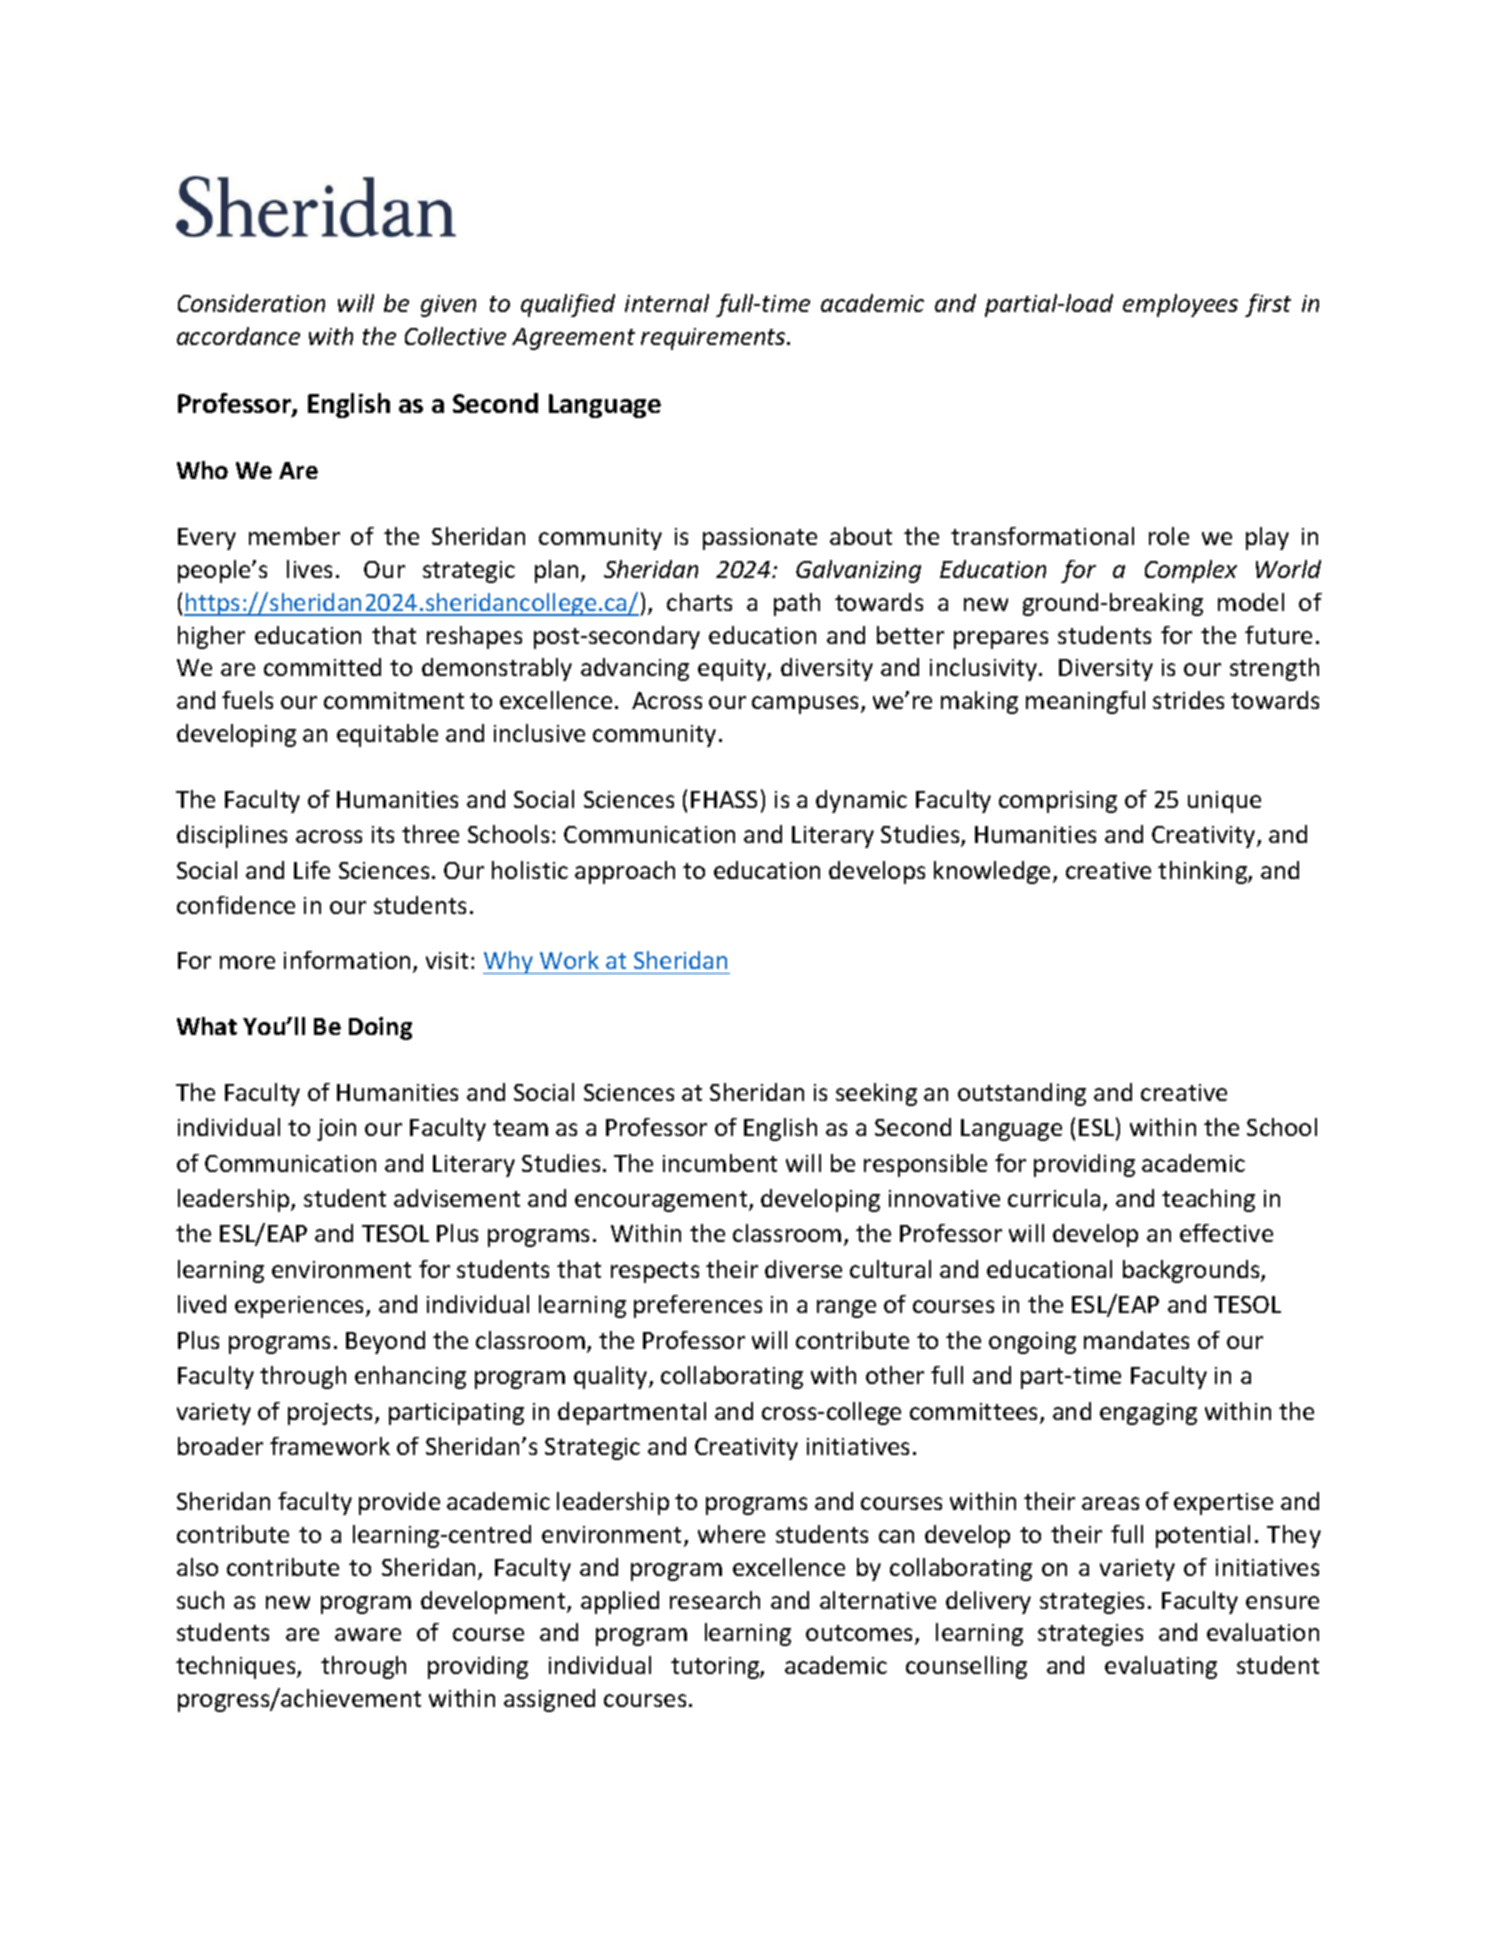 The width and height of the image is (1497, 1937). I want to click on committed, so click(322, 667).
